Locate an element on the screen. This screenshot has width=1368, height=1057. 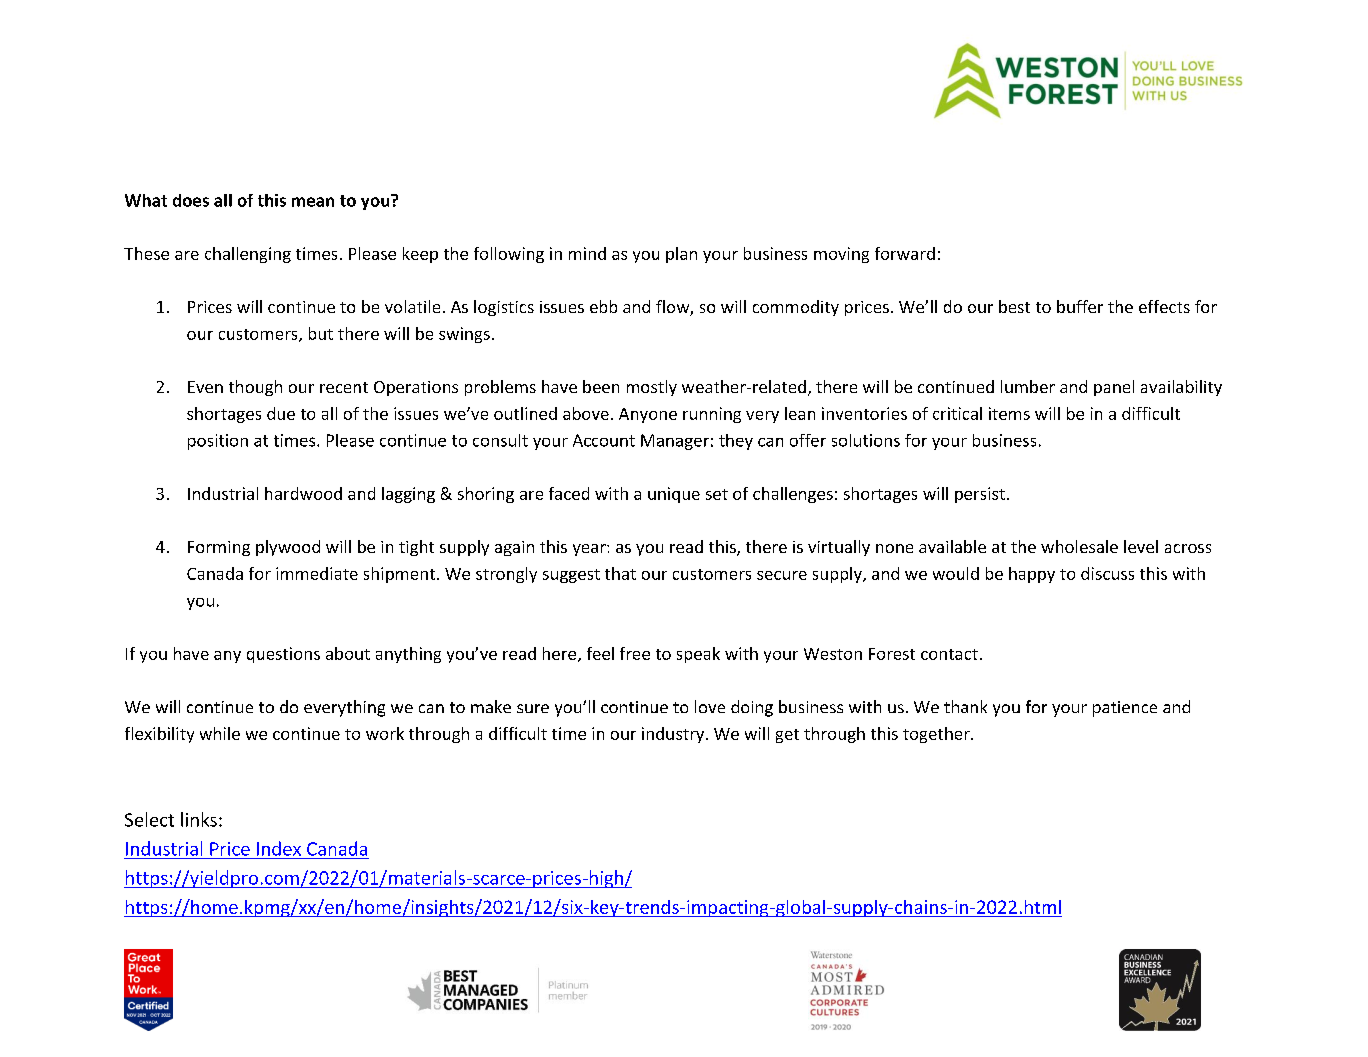
due is located at coordinates (281, 413).
